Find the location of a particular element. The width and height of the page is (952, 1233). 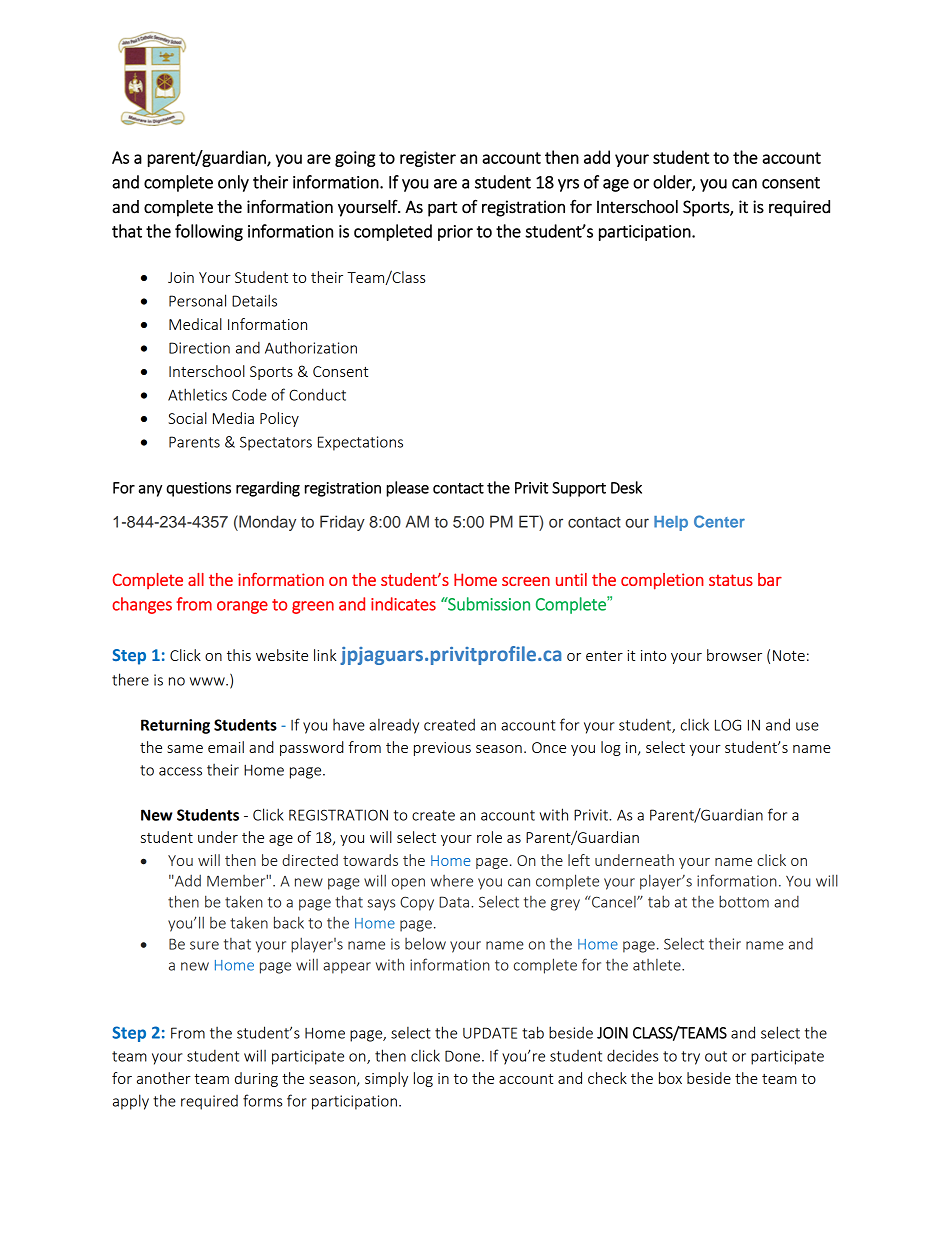

yrs is located at coordinates (568, 185).
